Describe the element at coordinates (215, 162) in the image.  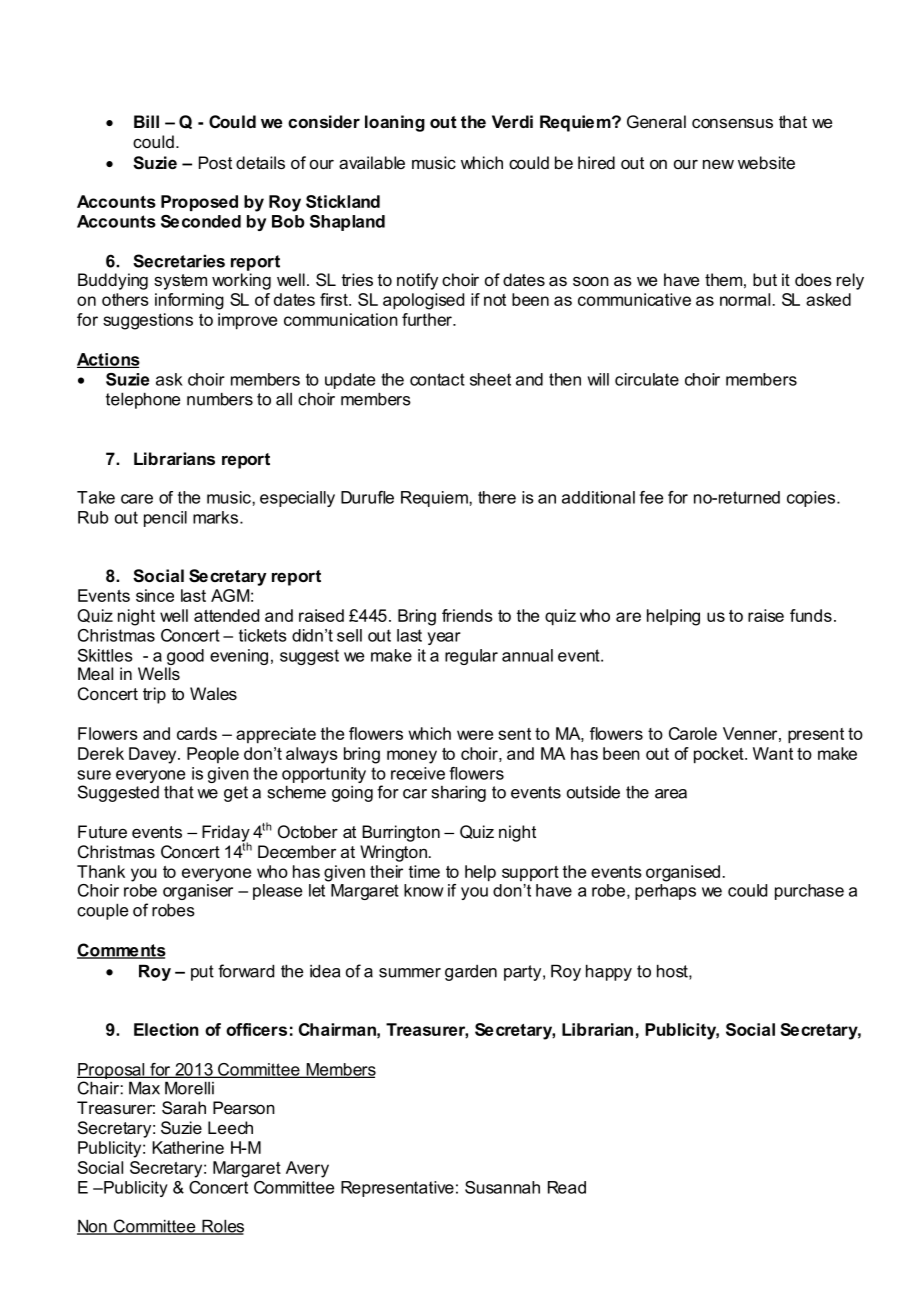
I see `Post` at that location.
